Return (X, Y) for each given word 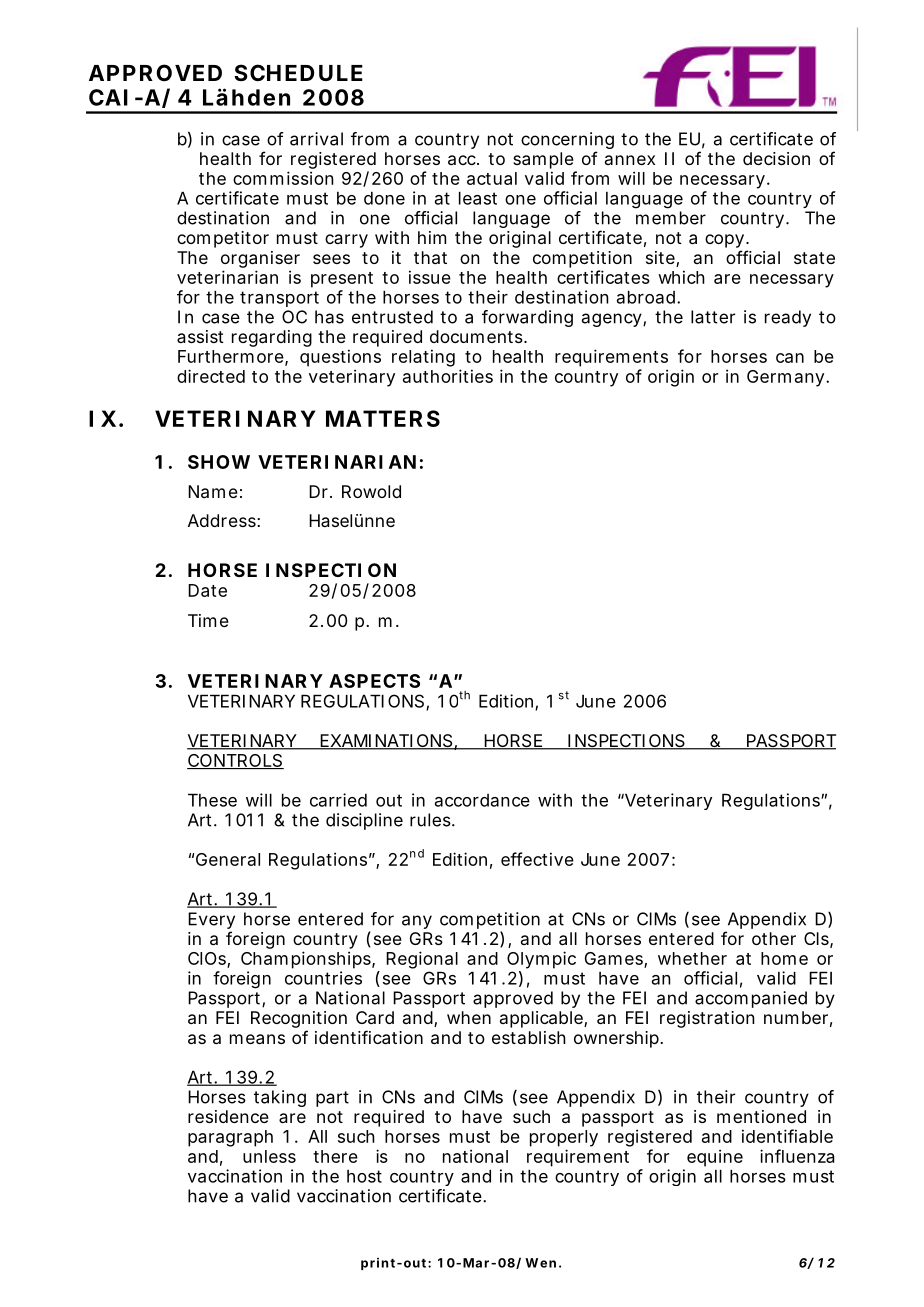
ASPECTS (374, 681)
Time (208, 620)
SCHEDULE (298, 72)
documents (478, 336)
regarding (272, 338)
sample (543, 160)
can (790, 358)
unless (269, 1156)
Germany (787, 378)
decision (776, 158)
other (774, 938)
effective (537, 859)
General (228, 859)
